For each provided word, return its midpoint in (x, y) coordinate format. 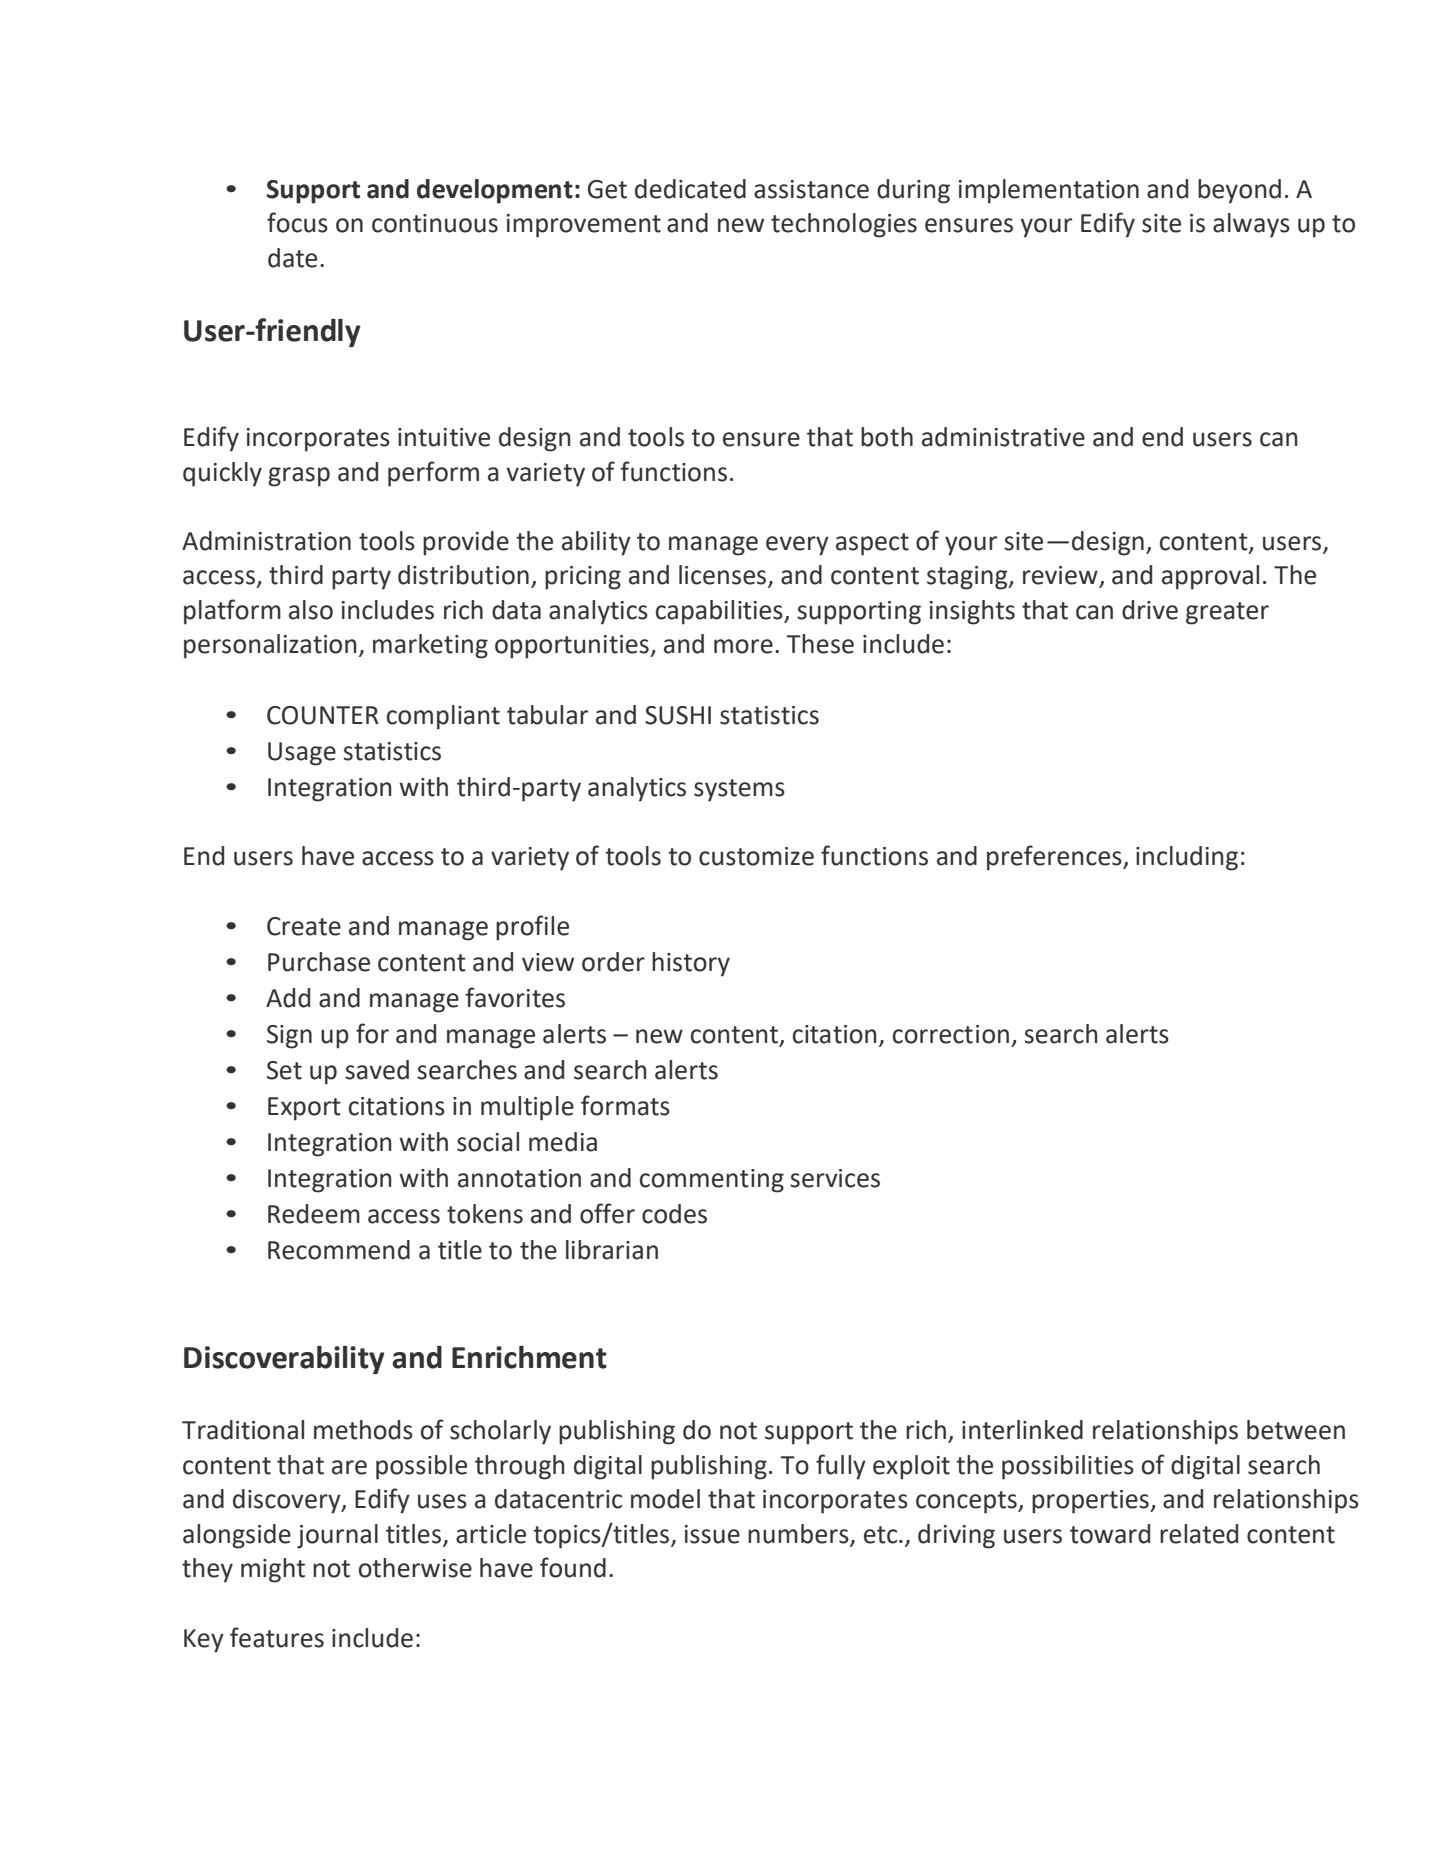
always (1251, 225)
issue (712, 1534)
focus (297, 222)
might (273, 1570)
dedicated (690, 189)
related (1199, 1534)
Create (304, 926)
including (1187, 858)
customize (756, 856)
